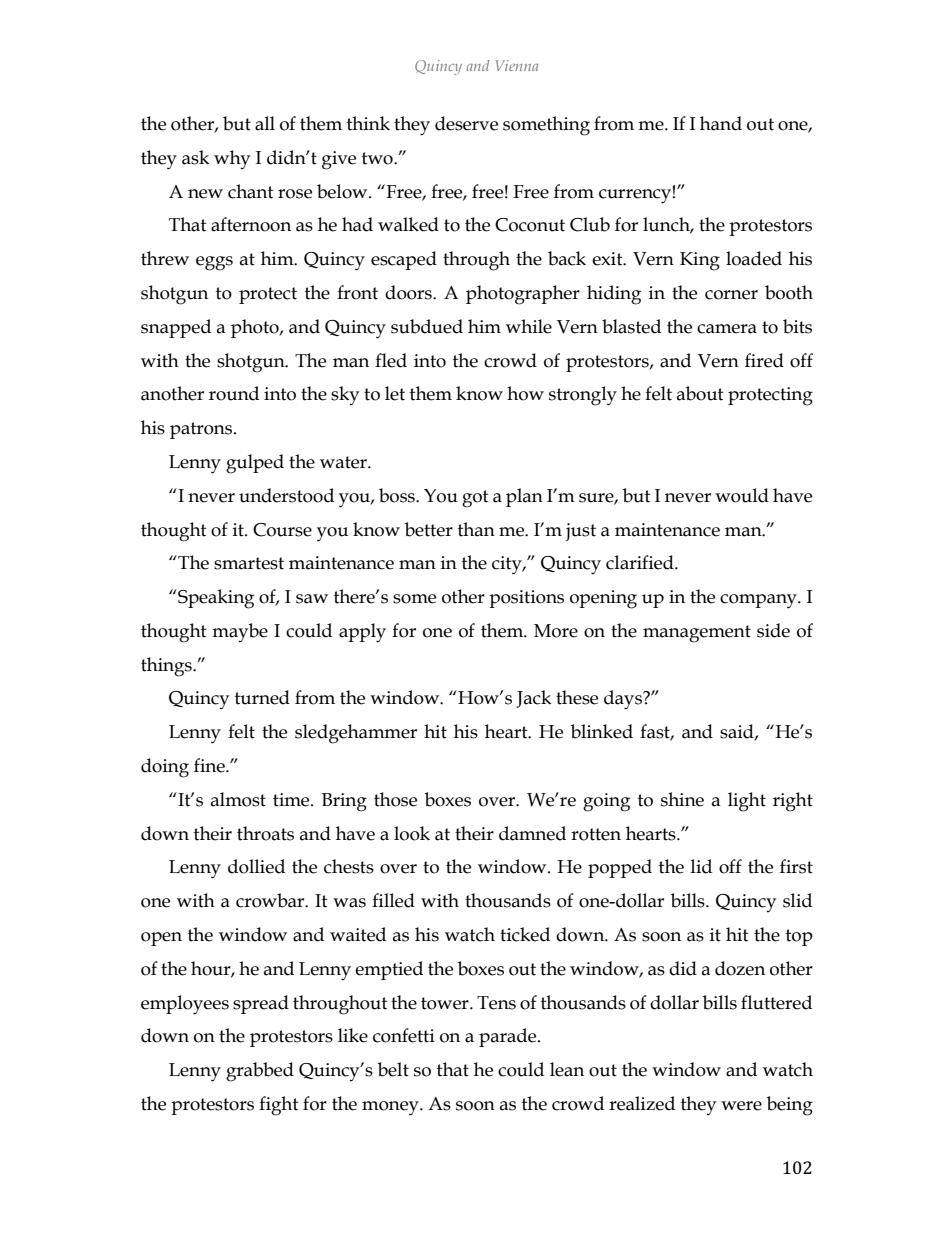 This image has height=1233, width=952. I want to click on deserve, so click(466, 123).
